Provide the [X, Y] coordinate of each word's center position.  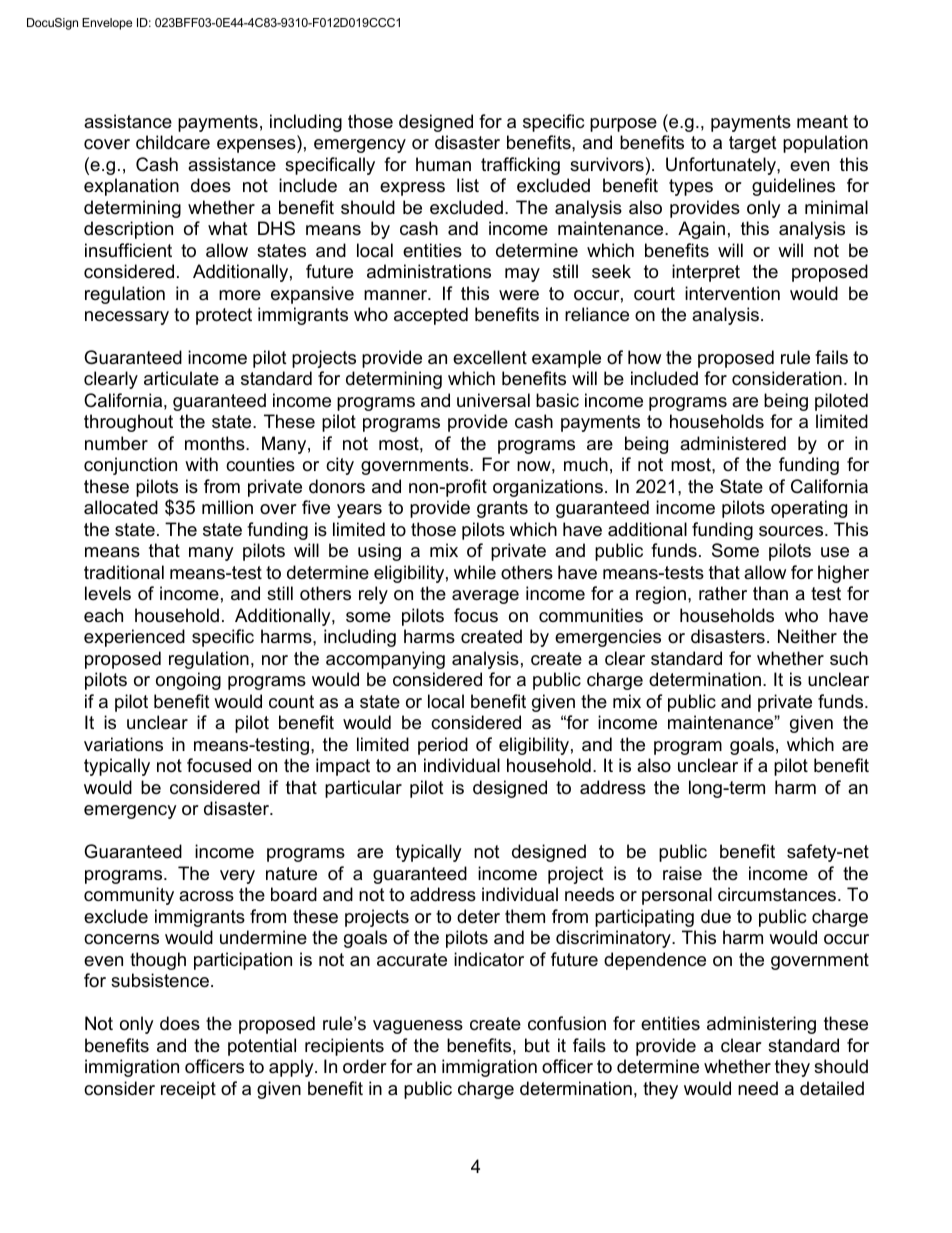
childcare [173, 142]
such [849, 658]
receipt [188, 1090]
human [443, 164]
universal [493, 400]
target [753, 144]
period [443, 746]
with [201, 464]
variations [123, 744]
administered [733, 443]
